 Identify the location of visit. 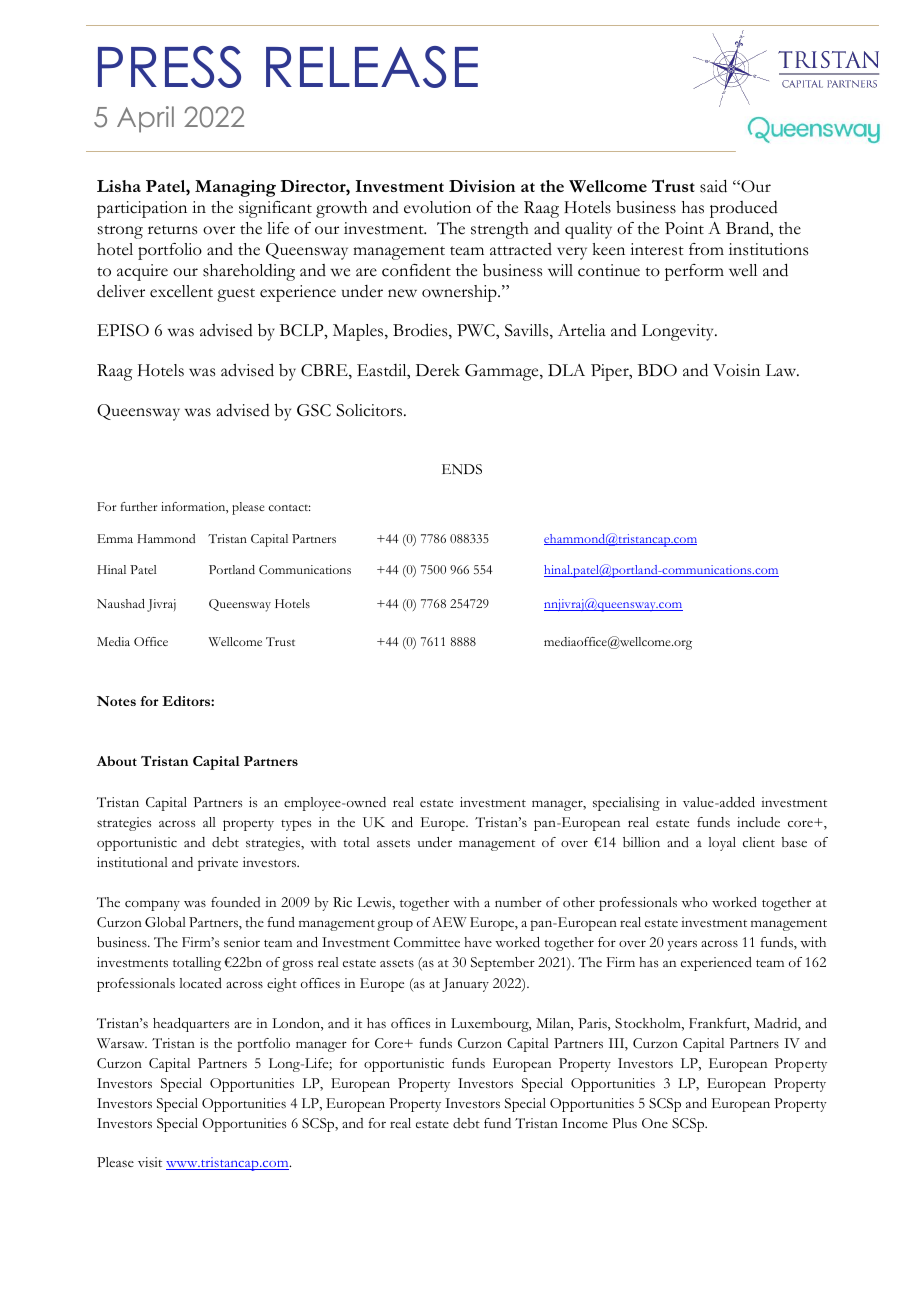
(150, 1162).
